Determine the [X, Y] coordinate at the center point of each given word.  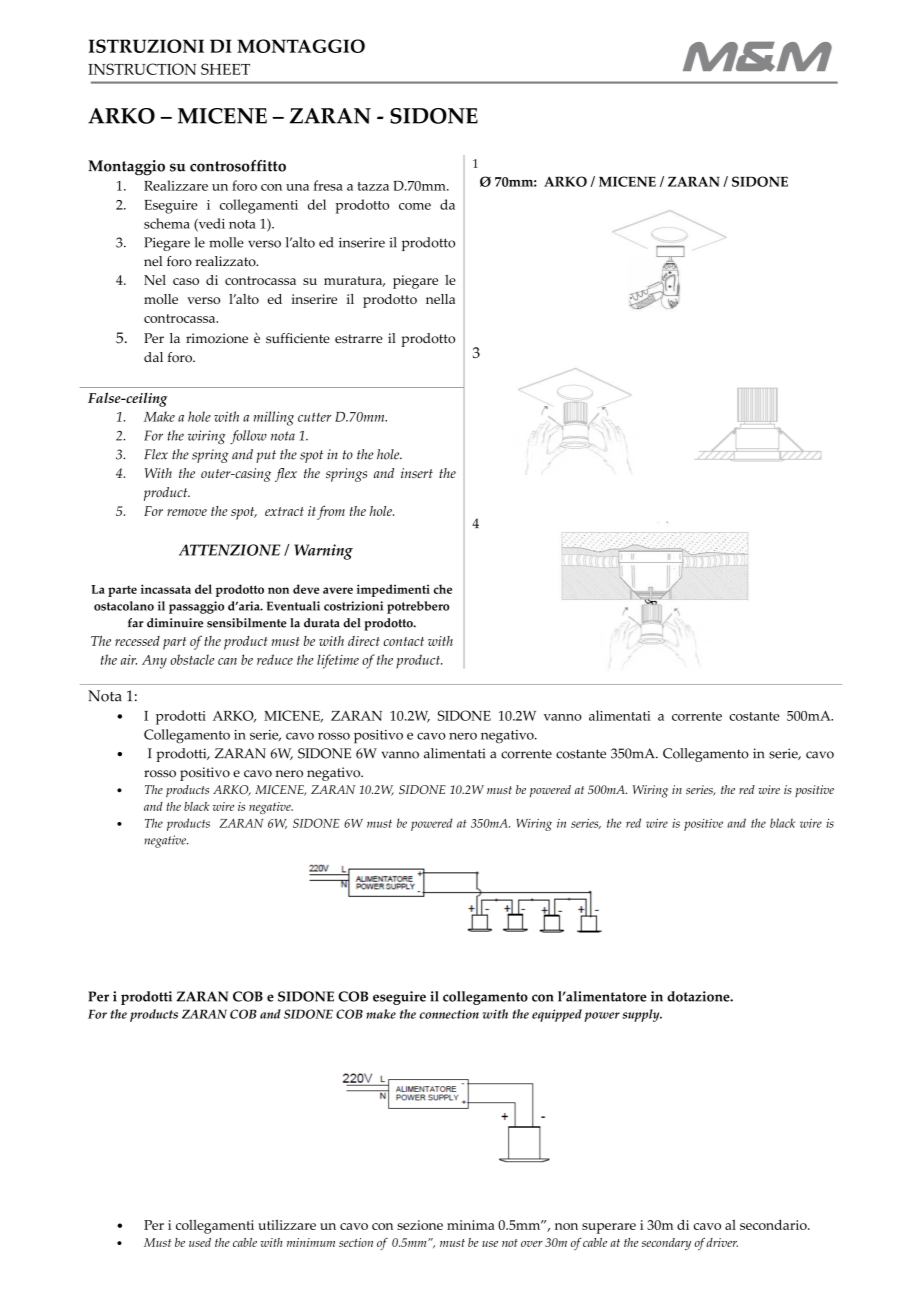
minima [471, 1225]
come [415, 206]
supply [642, 1015]
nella [440, 299]
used [200, 1242]
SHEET [225, 69]
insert [417, 473]
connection [449, 1014]
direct [364, 641]
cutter [315, 417]
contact [403, 641]
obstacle [192, 659]
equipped [557, 1015]
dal [153, 357]
